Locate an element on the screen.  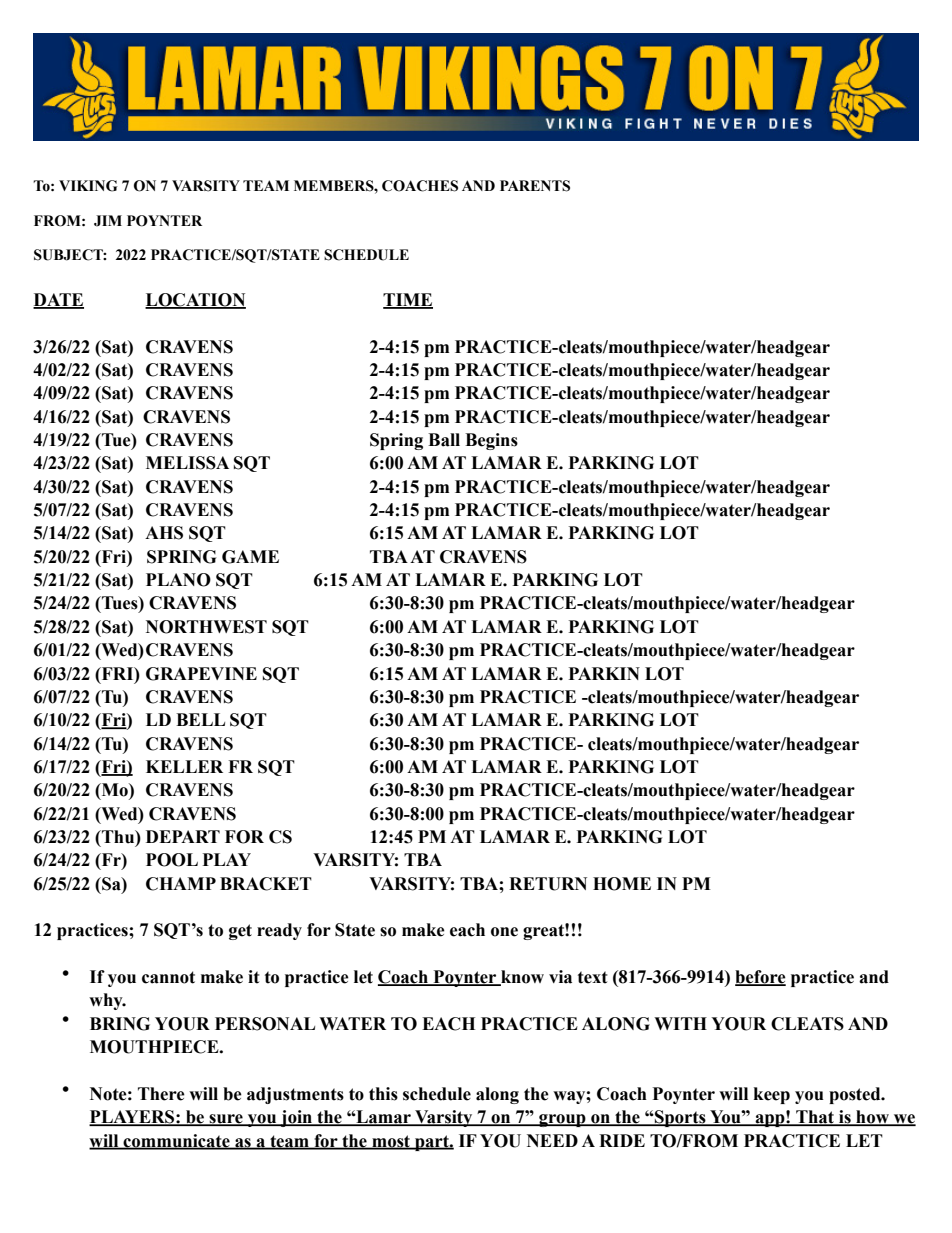
GRAPEVINE is located at coordinates (201, 674).
